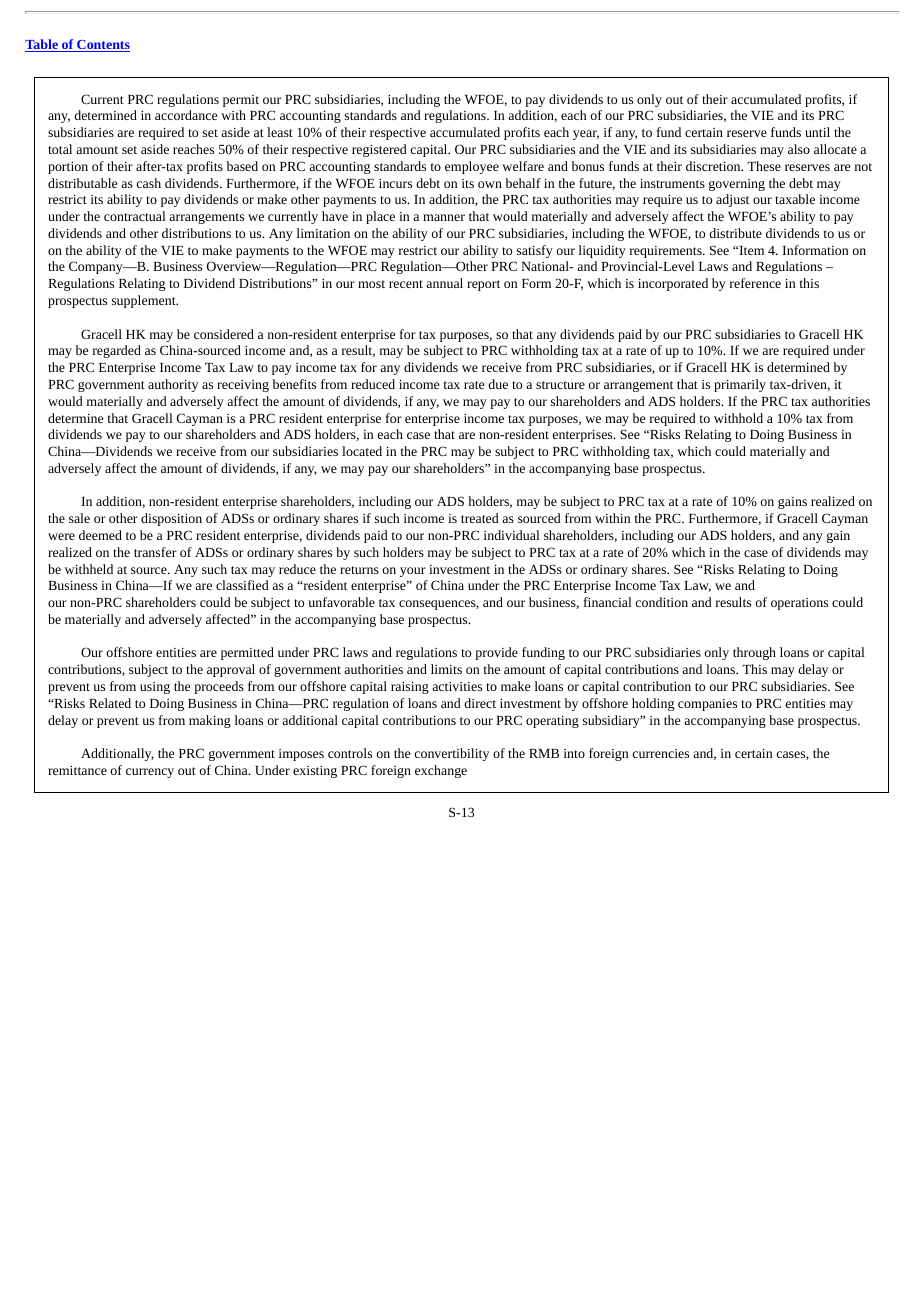  What do you see at coordinates (452, 754) in the document?
I see `convertibility` at bounding box center [452, 754].
